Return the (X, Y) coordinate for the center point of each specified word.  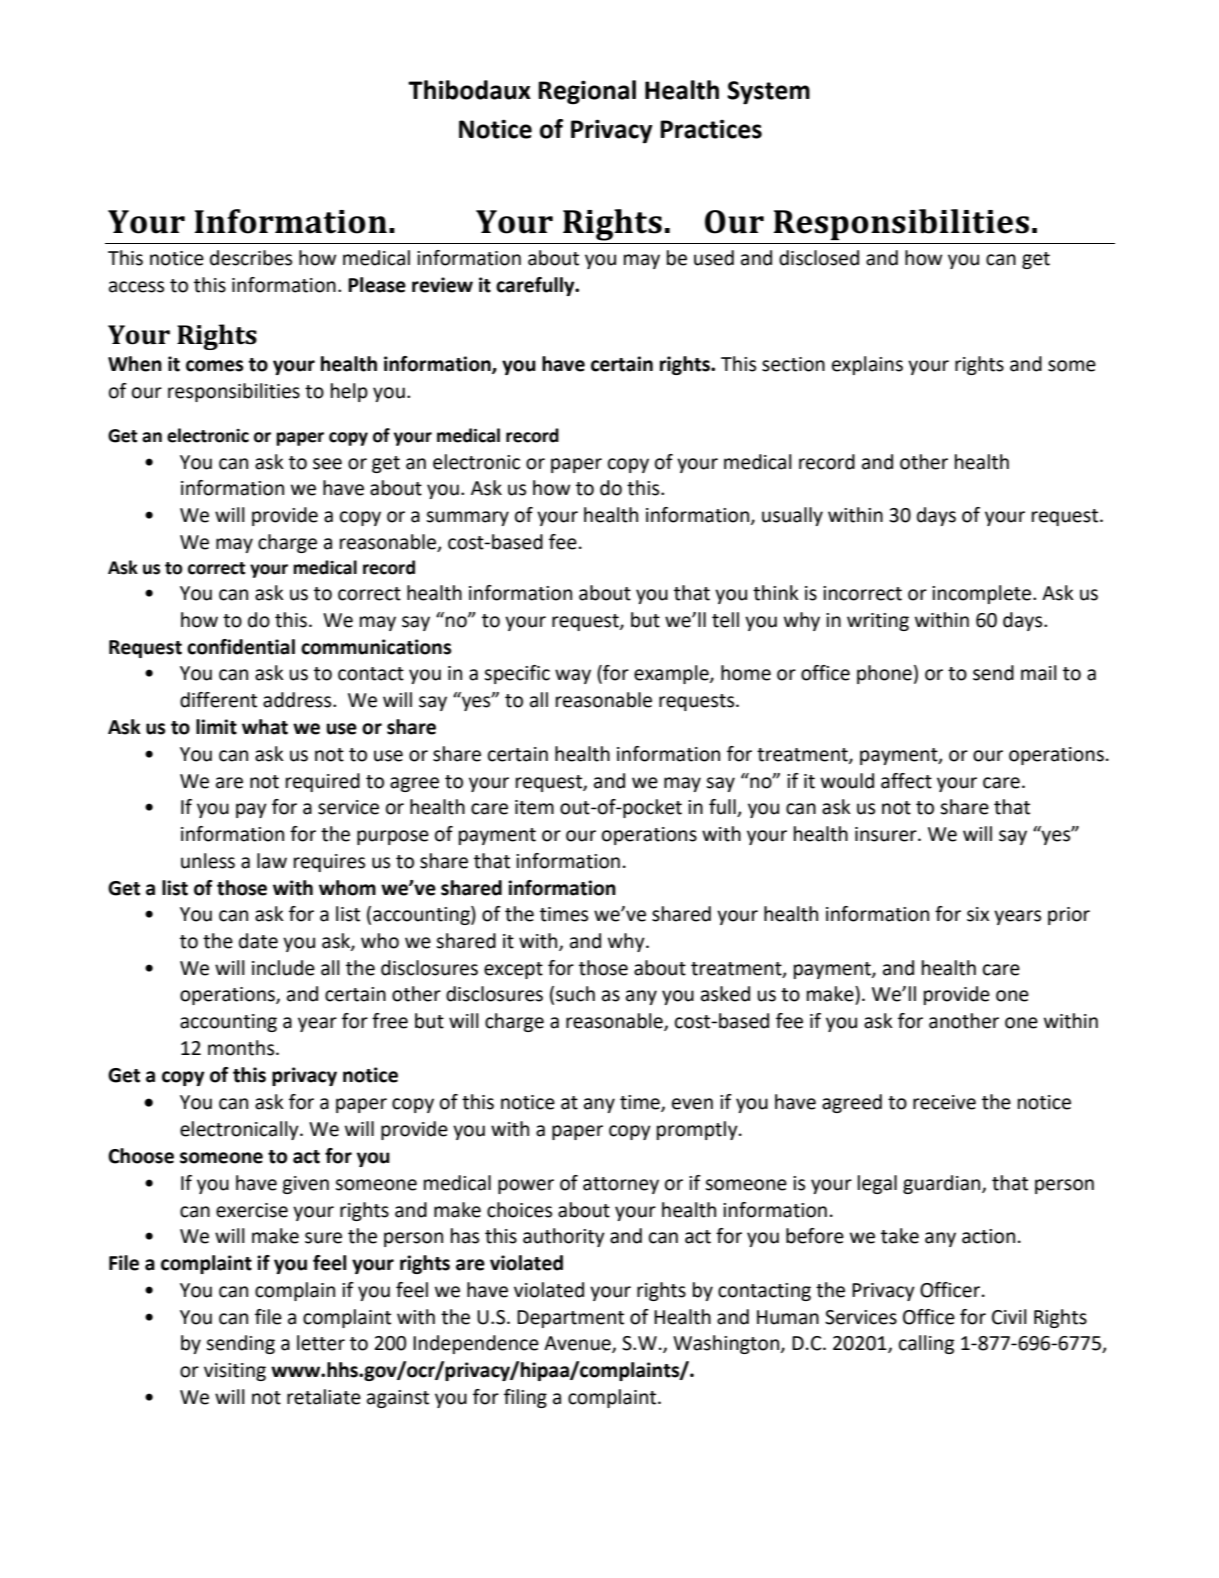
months (242, 1048)
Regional (587, 92)
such (575, 994)
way (573, 676)
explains (867, 365)
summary (467, 518)
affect (906, 781)
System (768, 93)
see (327, 464)
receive (944, 1102)
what (265, 727)
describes (251, 258)
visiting (235, 1372)
